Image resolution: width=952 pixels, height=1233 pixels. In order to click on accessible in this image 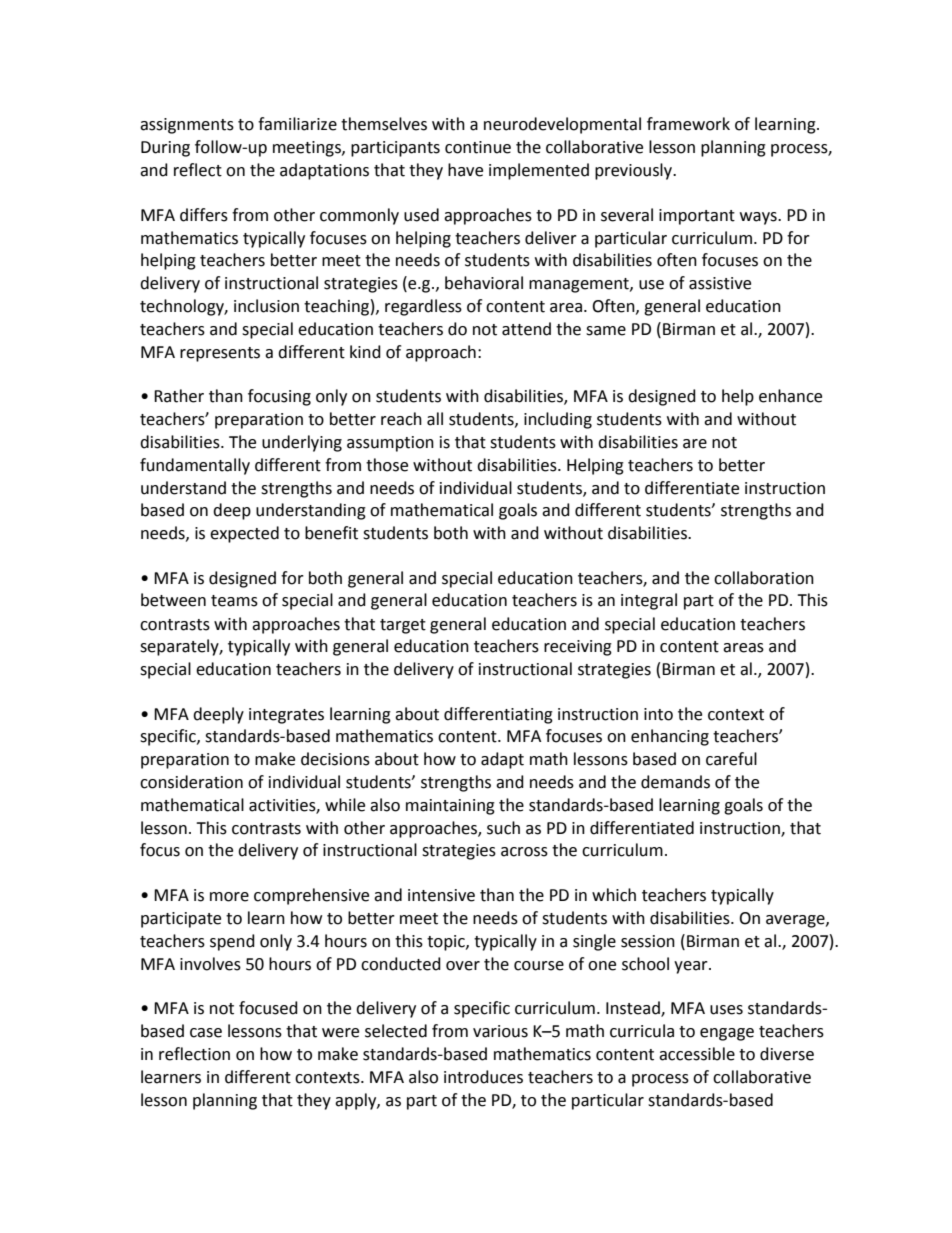, I will do `click(697, 1054)`.
